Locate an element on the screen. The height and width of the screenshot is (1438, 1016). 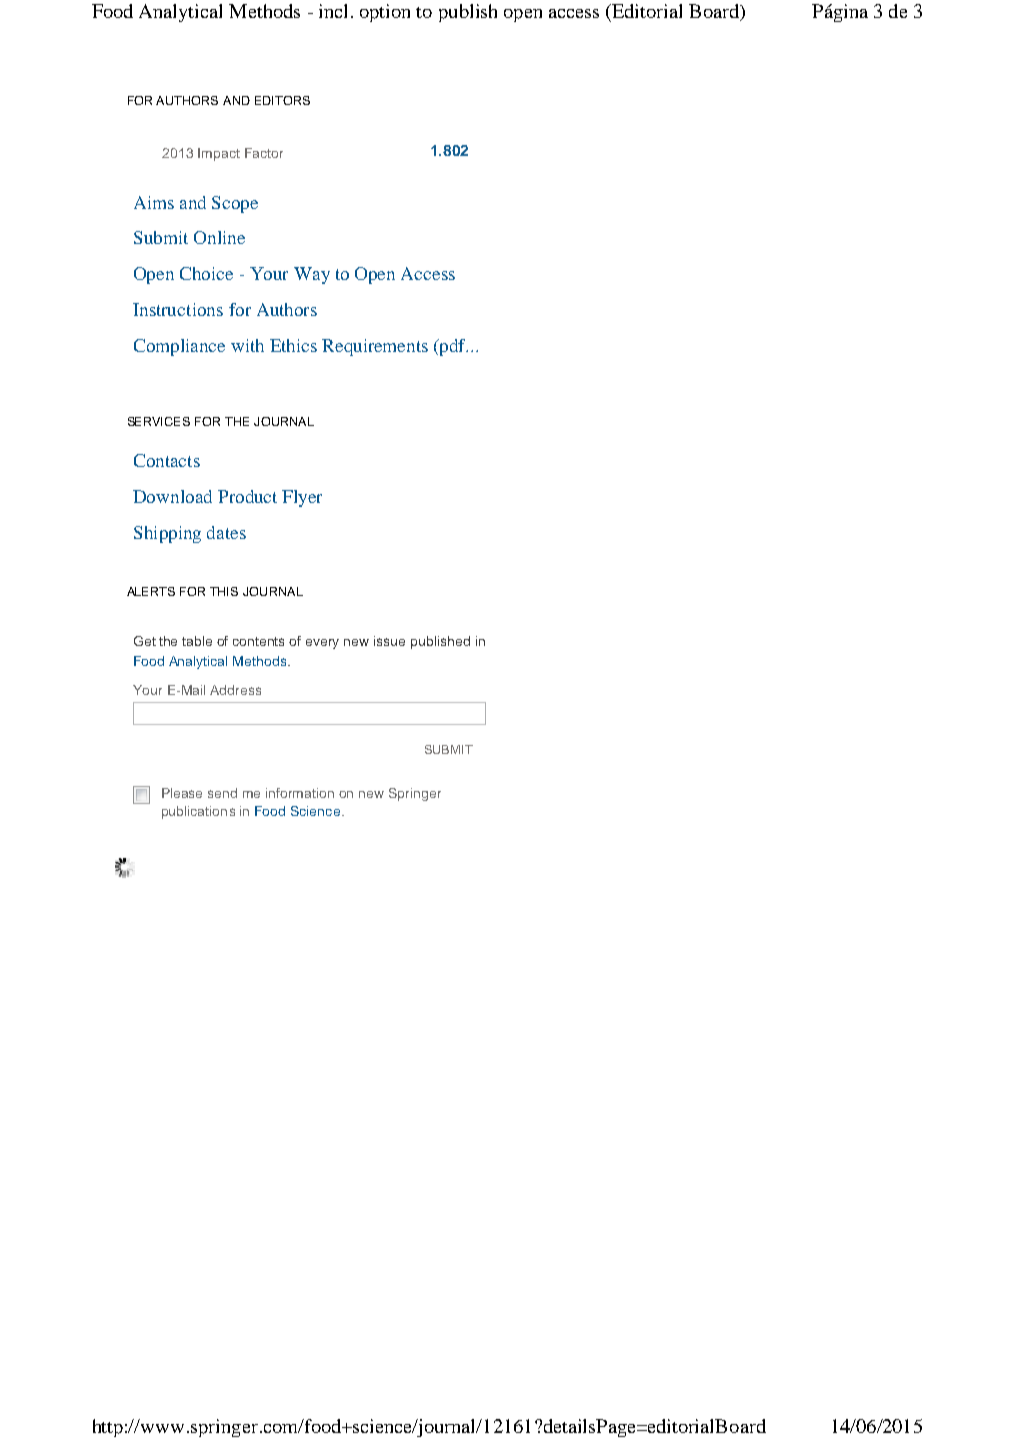
issue is located at coordinates (389, 641).
